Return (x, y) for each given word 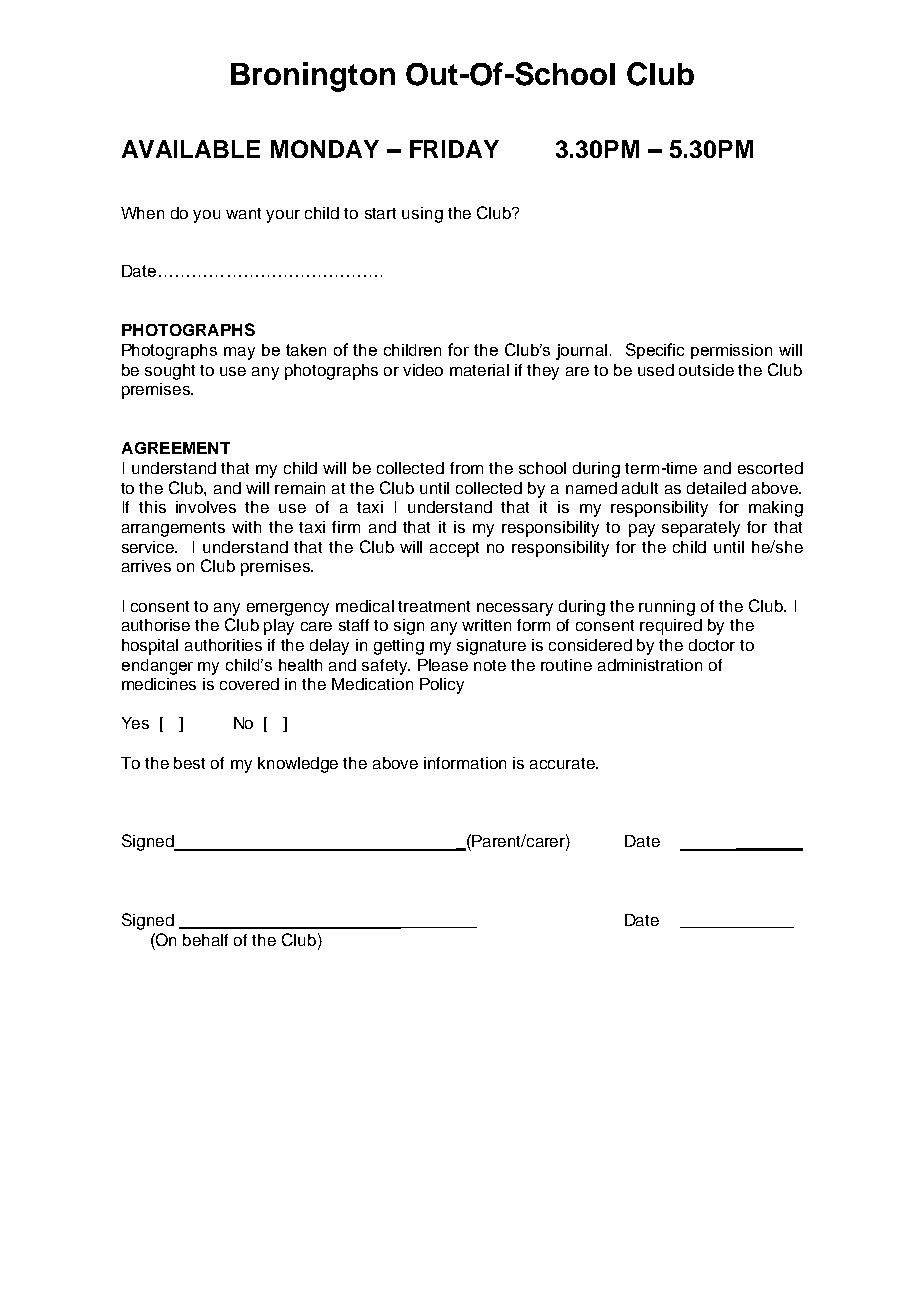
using (422, 215)
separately (701, 529)
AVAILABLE (191, 149)
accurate (563, 763)
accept (454, 549)
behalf (205, 940)
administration (650, 665)
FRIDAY (454, 149)
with (246, 527)
